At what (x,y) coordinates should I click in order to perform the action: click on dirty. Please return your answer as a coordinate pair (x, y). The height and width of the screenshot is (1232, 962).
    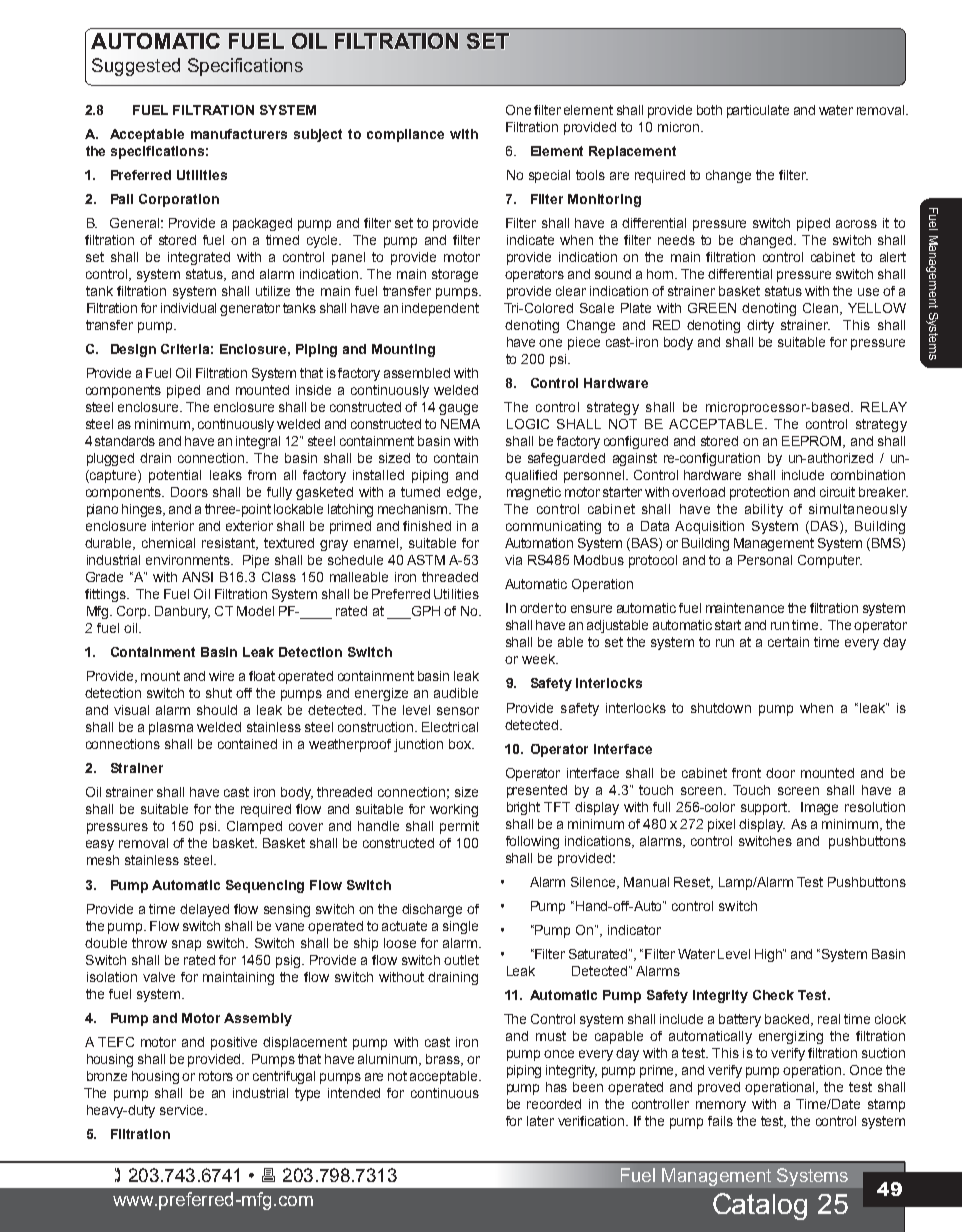
    Looking at the image, I should click on (760, 326).
